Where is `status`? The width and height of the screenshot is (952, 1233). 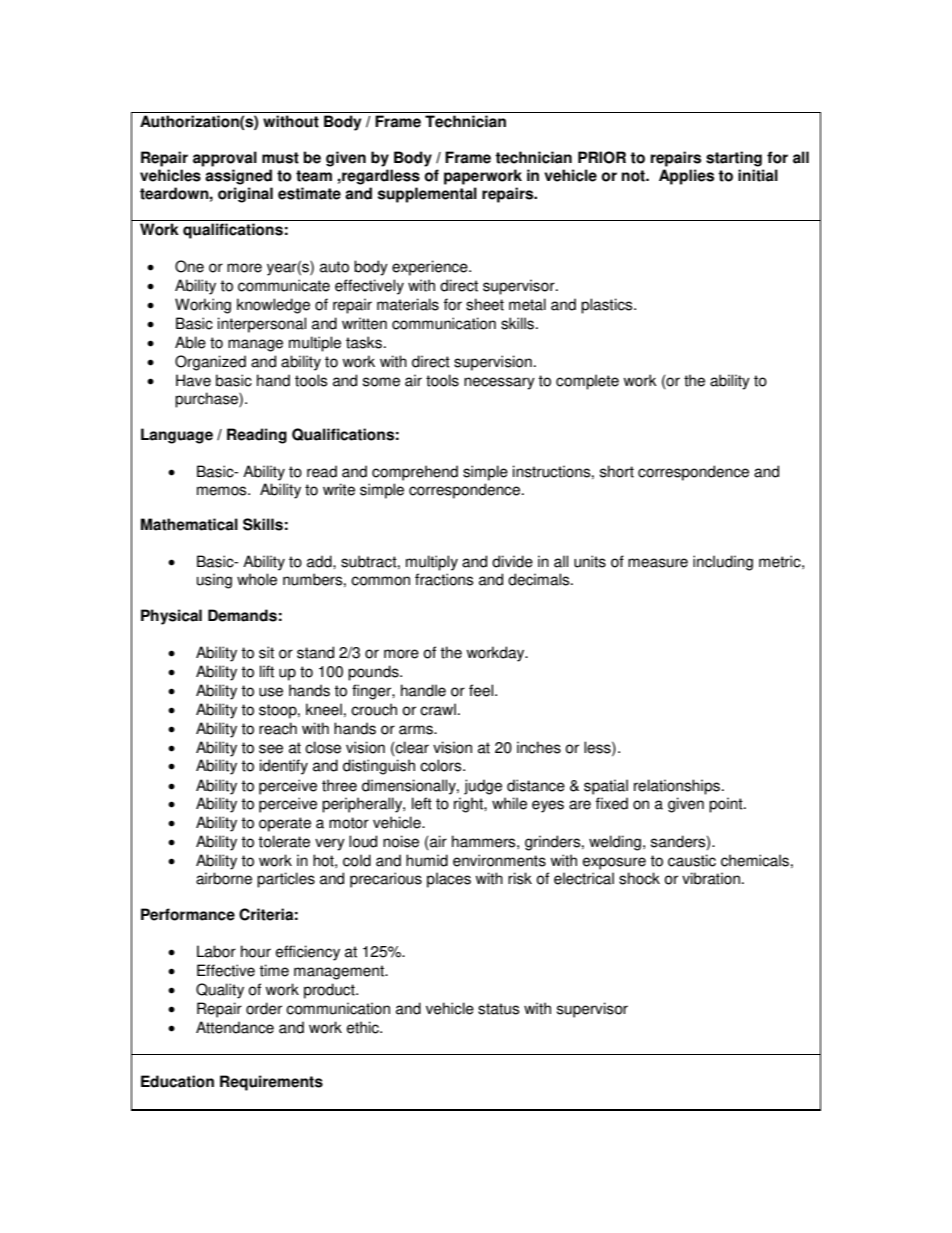
status is located at coordinates (498, 1009).
